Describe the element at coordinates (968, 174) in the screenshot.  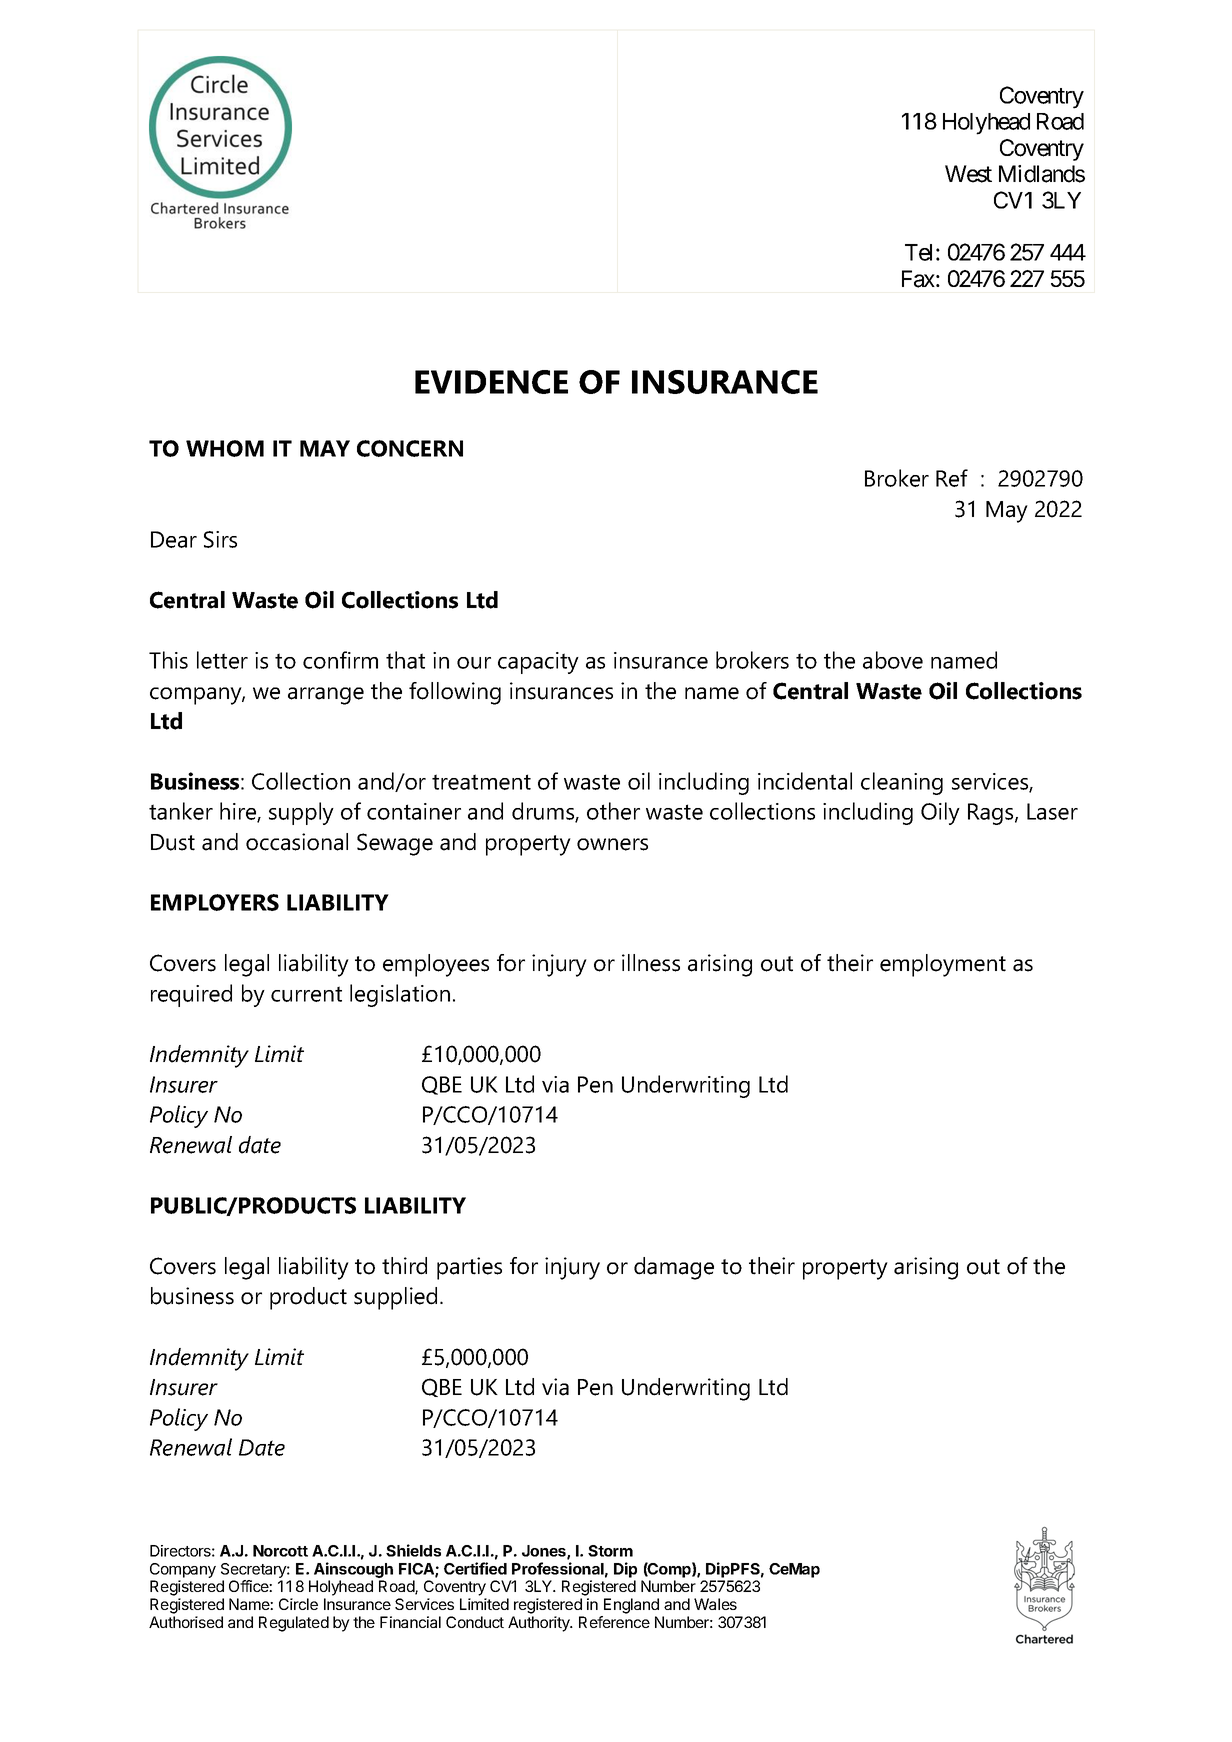
I see `West` at that location.
